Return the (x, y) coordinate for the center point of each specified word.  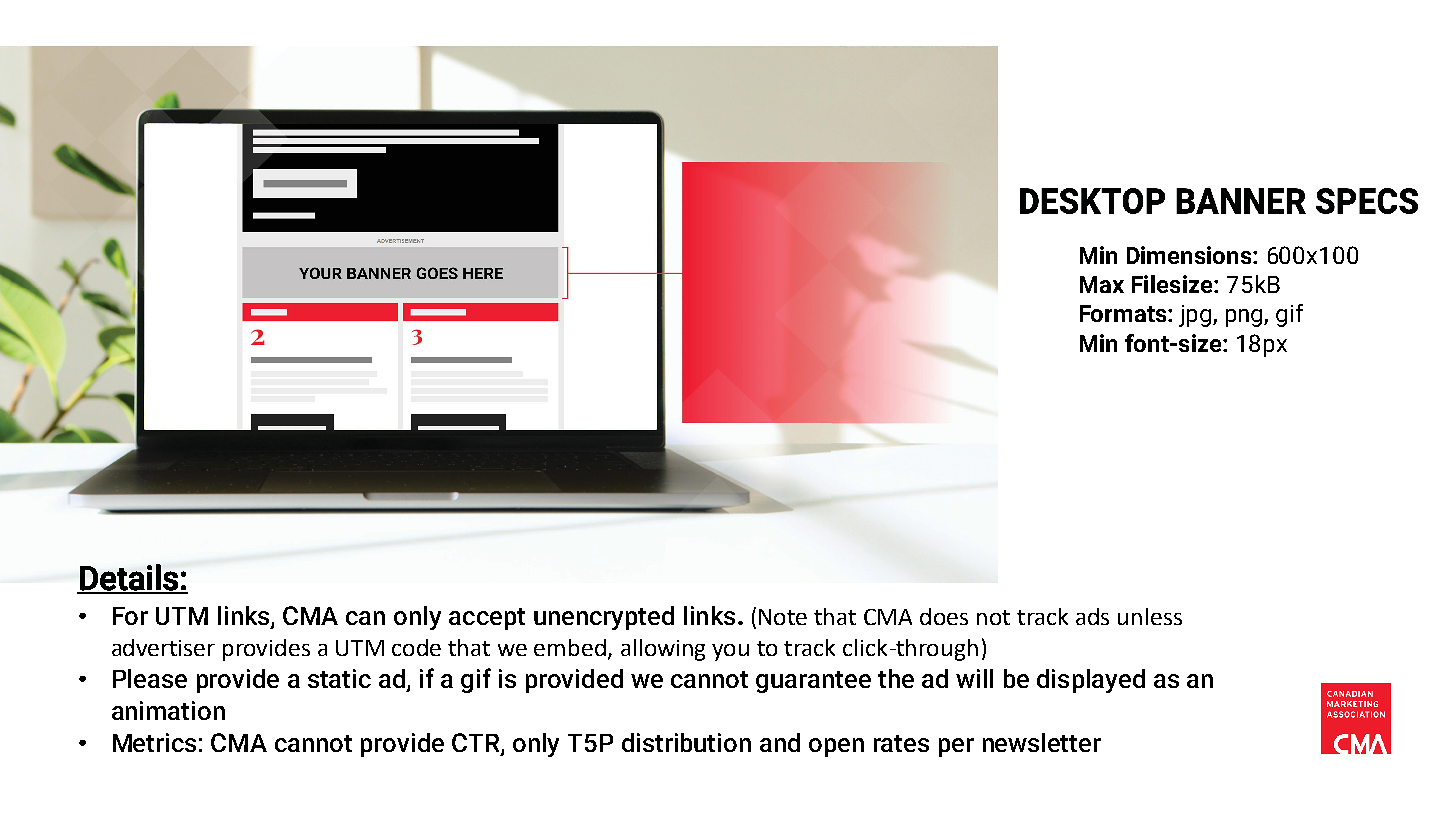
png (1245, 318)
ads (1092, 616)
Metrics (154, 742)
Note (783, 617)
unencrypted (604, 618)
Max (1102, 284)
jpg (1196, 316)
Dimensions (1190, 255)
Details (129, 578)
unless (1150, 616)
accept (487, 619)
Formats (1124, 313)
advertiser (163, 647)
